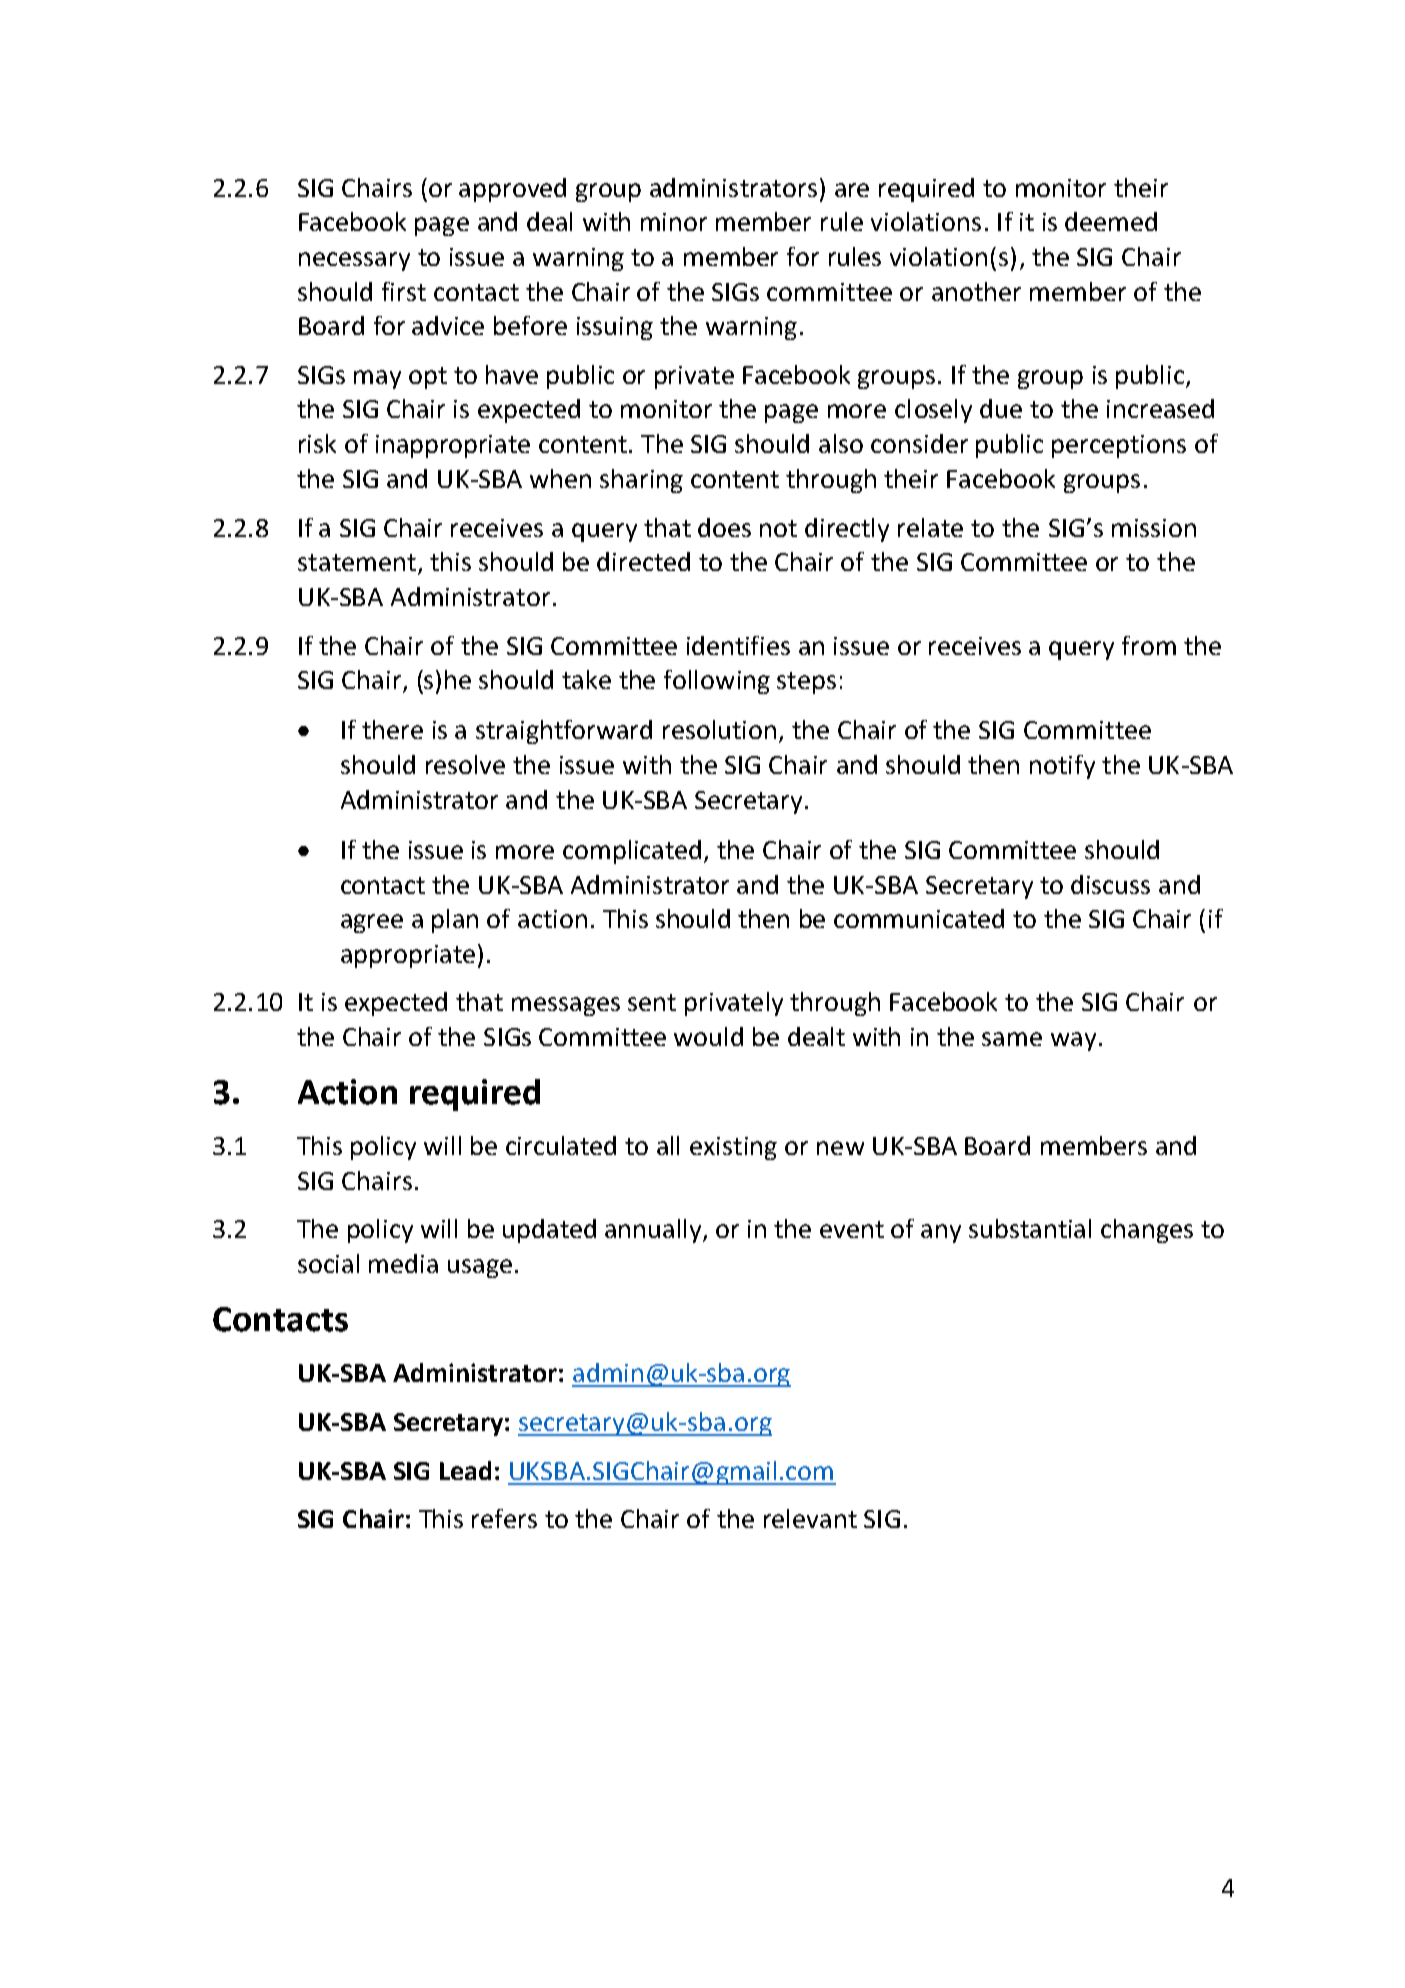  I want to click on messages, so click(566, 1006).
